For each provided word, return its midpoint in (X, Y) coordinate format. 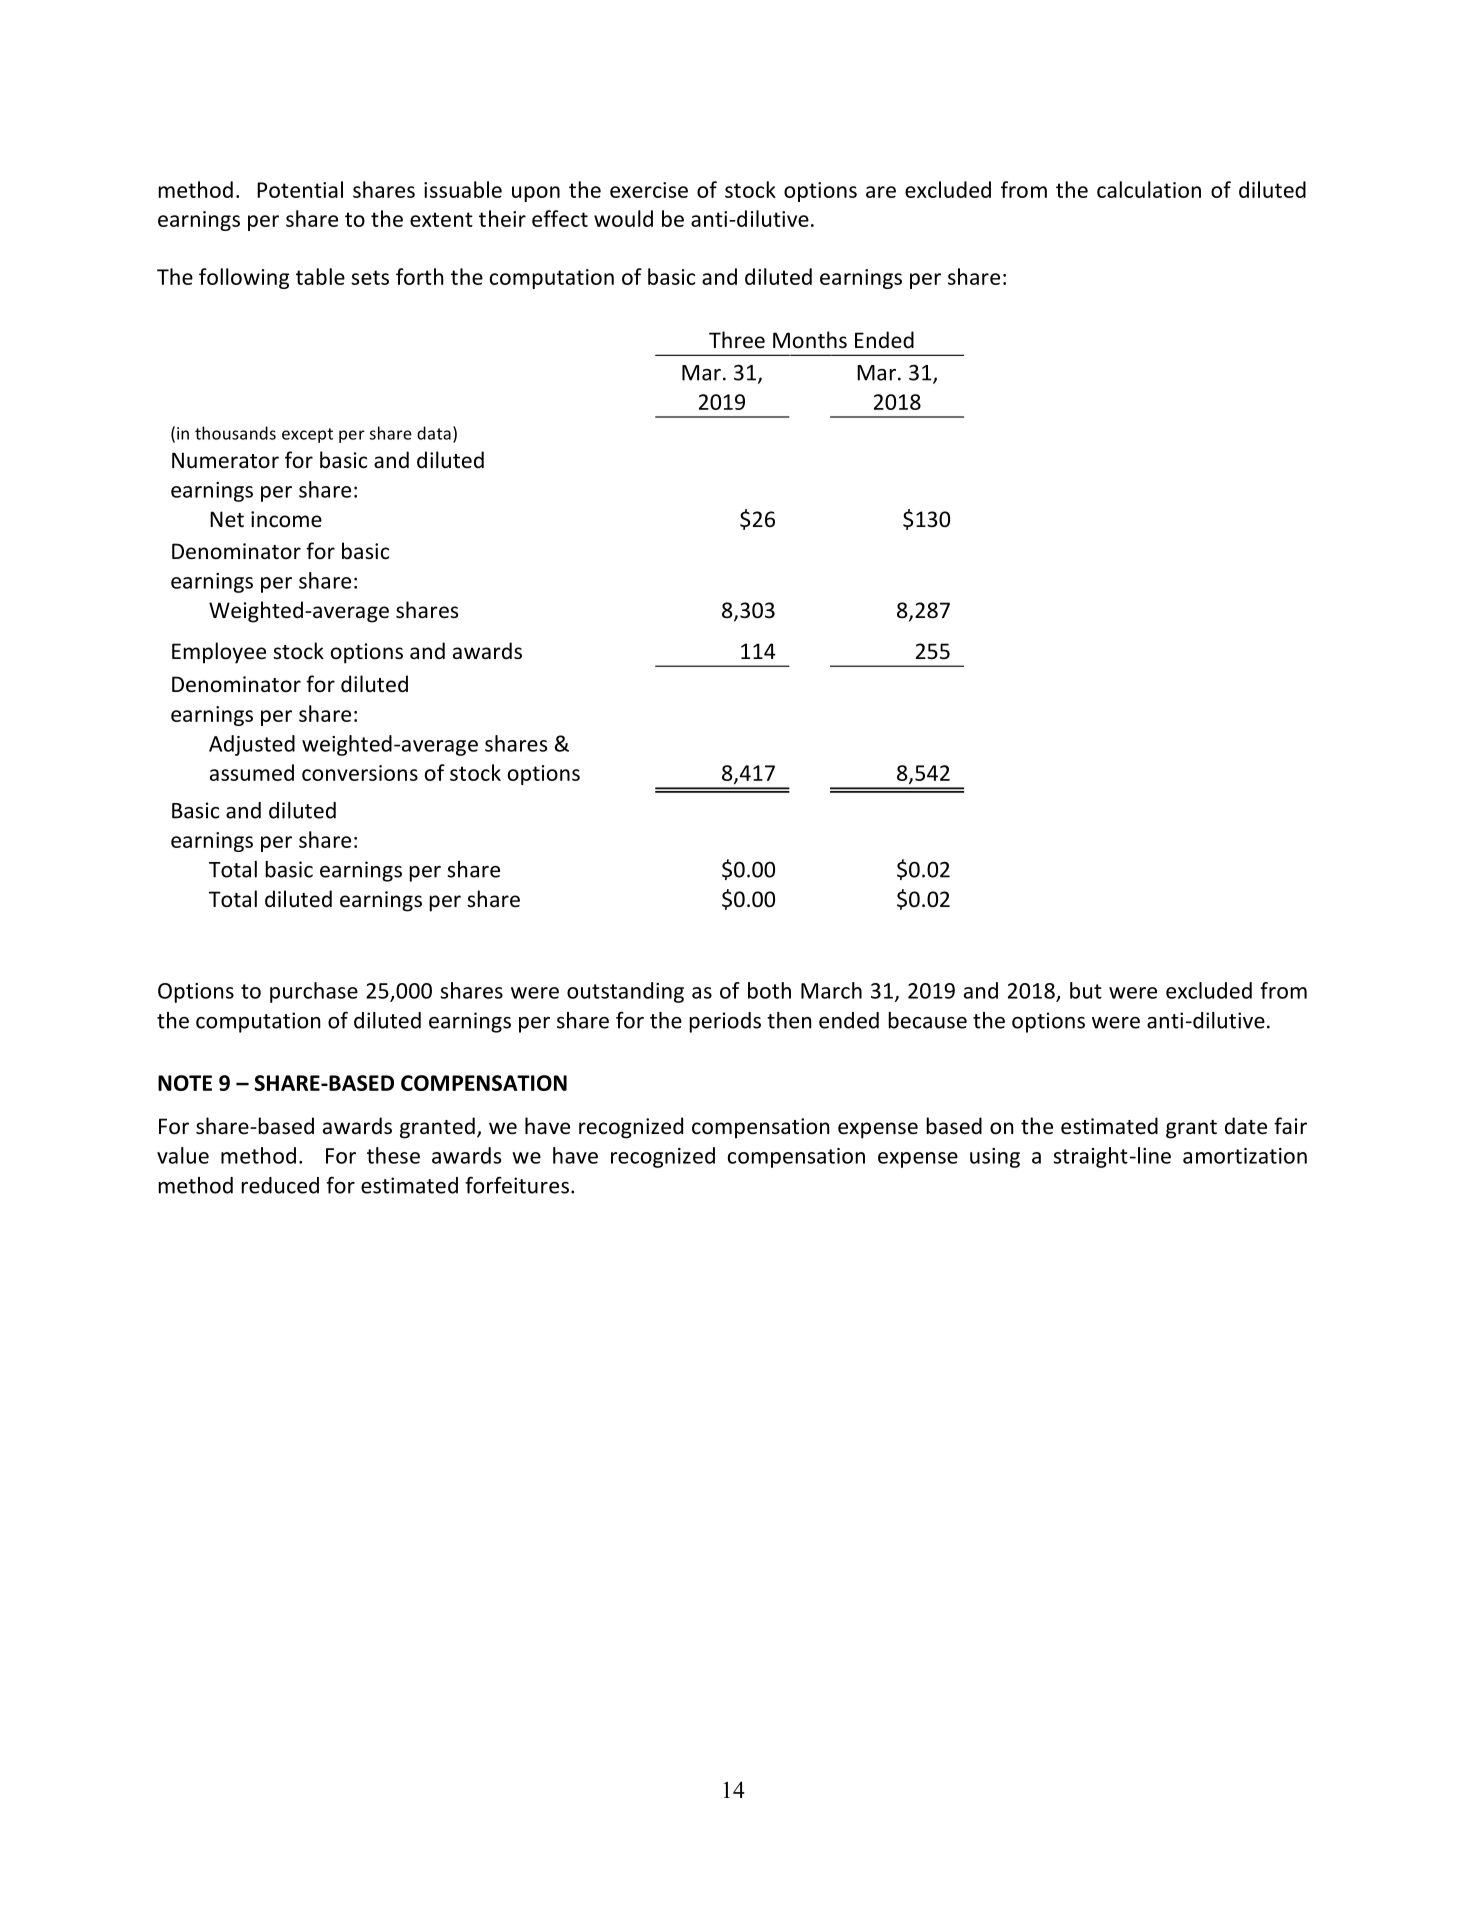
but (1086, 990)
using (995, 1158)
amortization (1245, 1156)
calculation (1149, 189)
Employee (219, 653)
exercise (649, 190)
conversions (360, 773)
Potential (300, 189)
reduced (280, 1185)
